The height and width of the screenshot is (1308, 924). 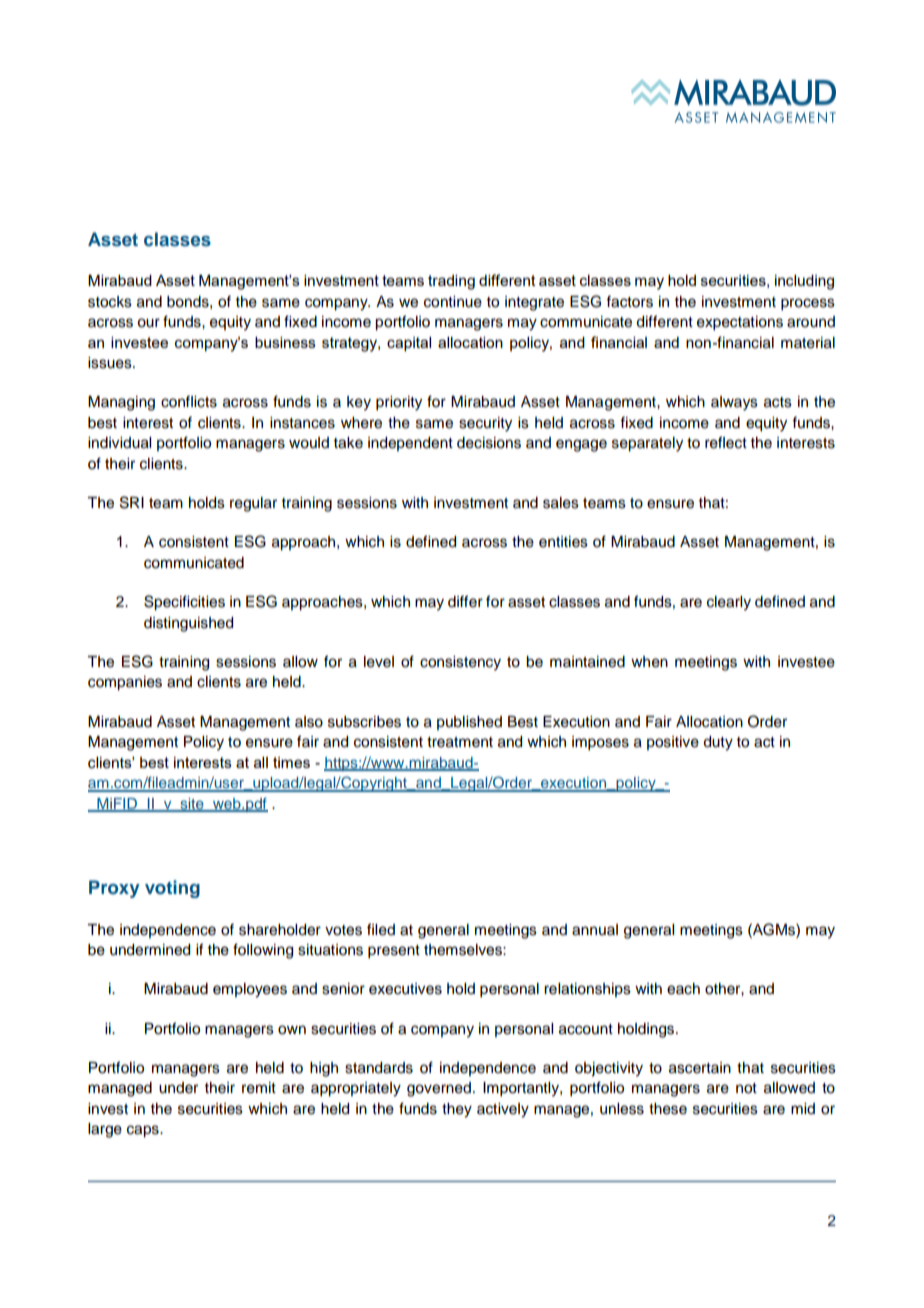 What do you see at coordinates (746, 1088) in the screenshot?
I see `not` at bounding box center [746, 1088].
